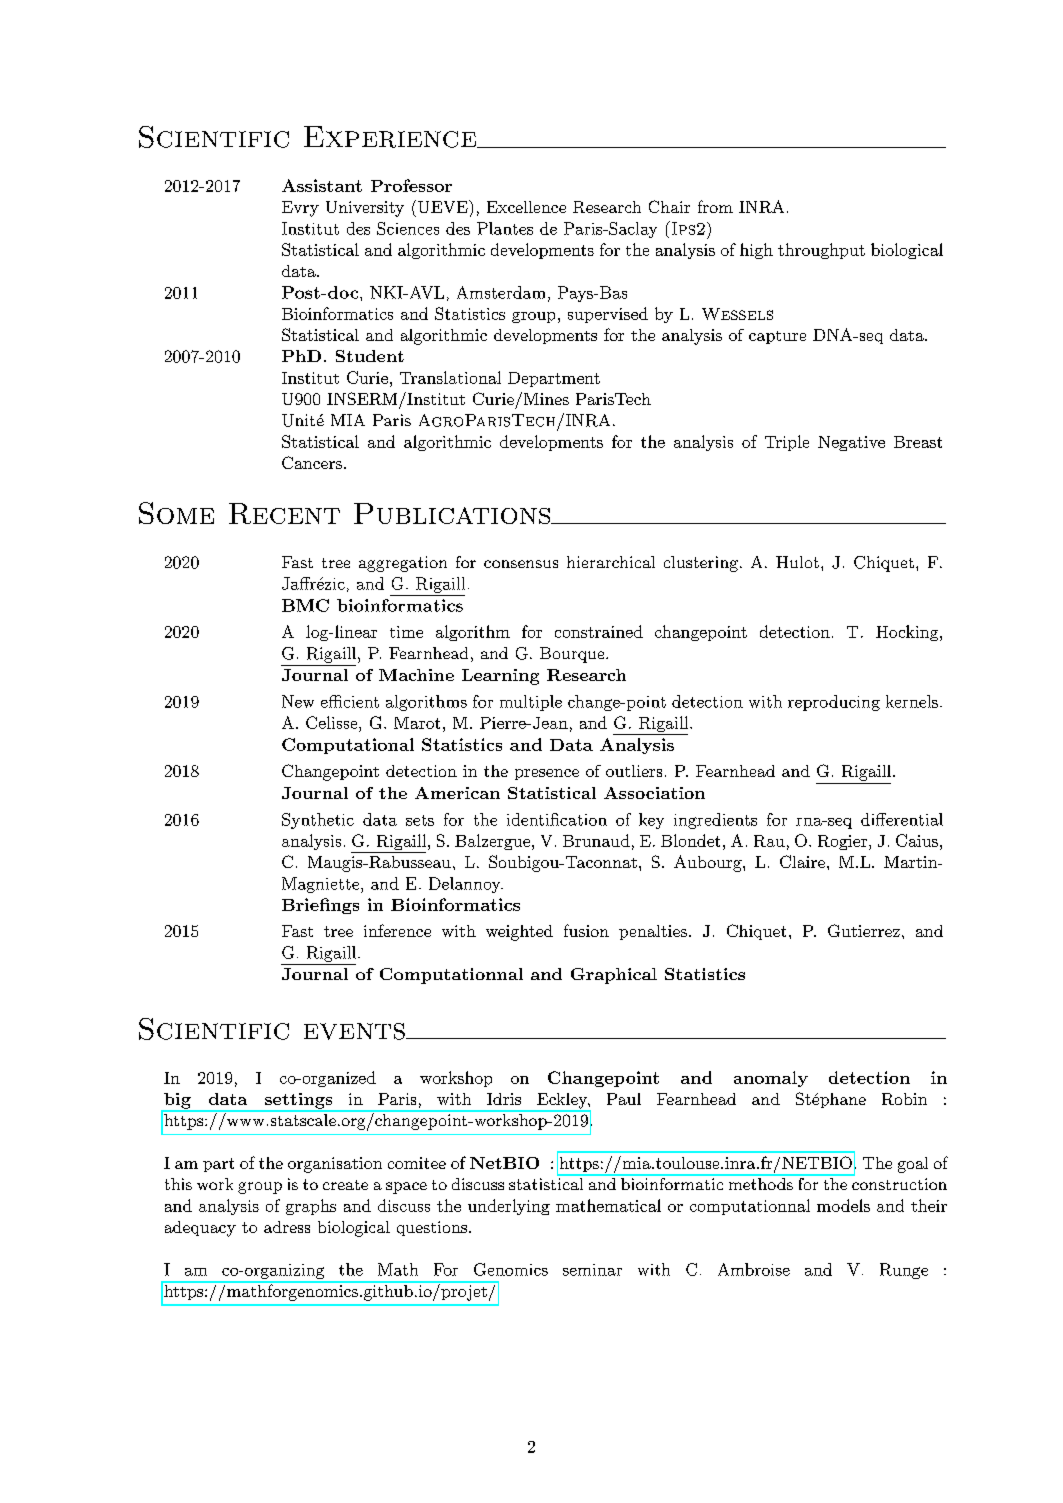 This screenshot has height=1503, width=1063. Describe the element at coordinates (864, 930) in the screenshot. I see `Gutierrez` at that location.
